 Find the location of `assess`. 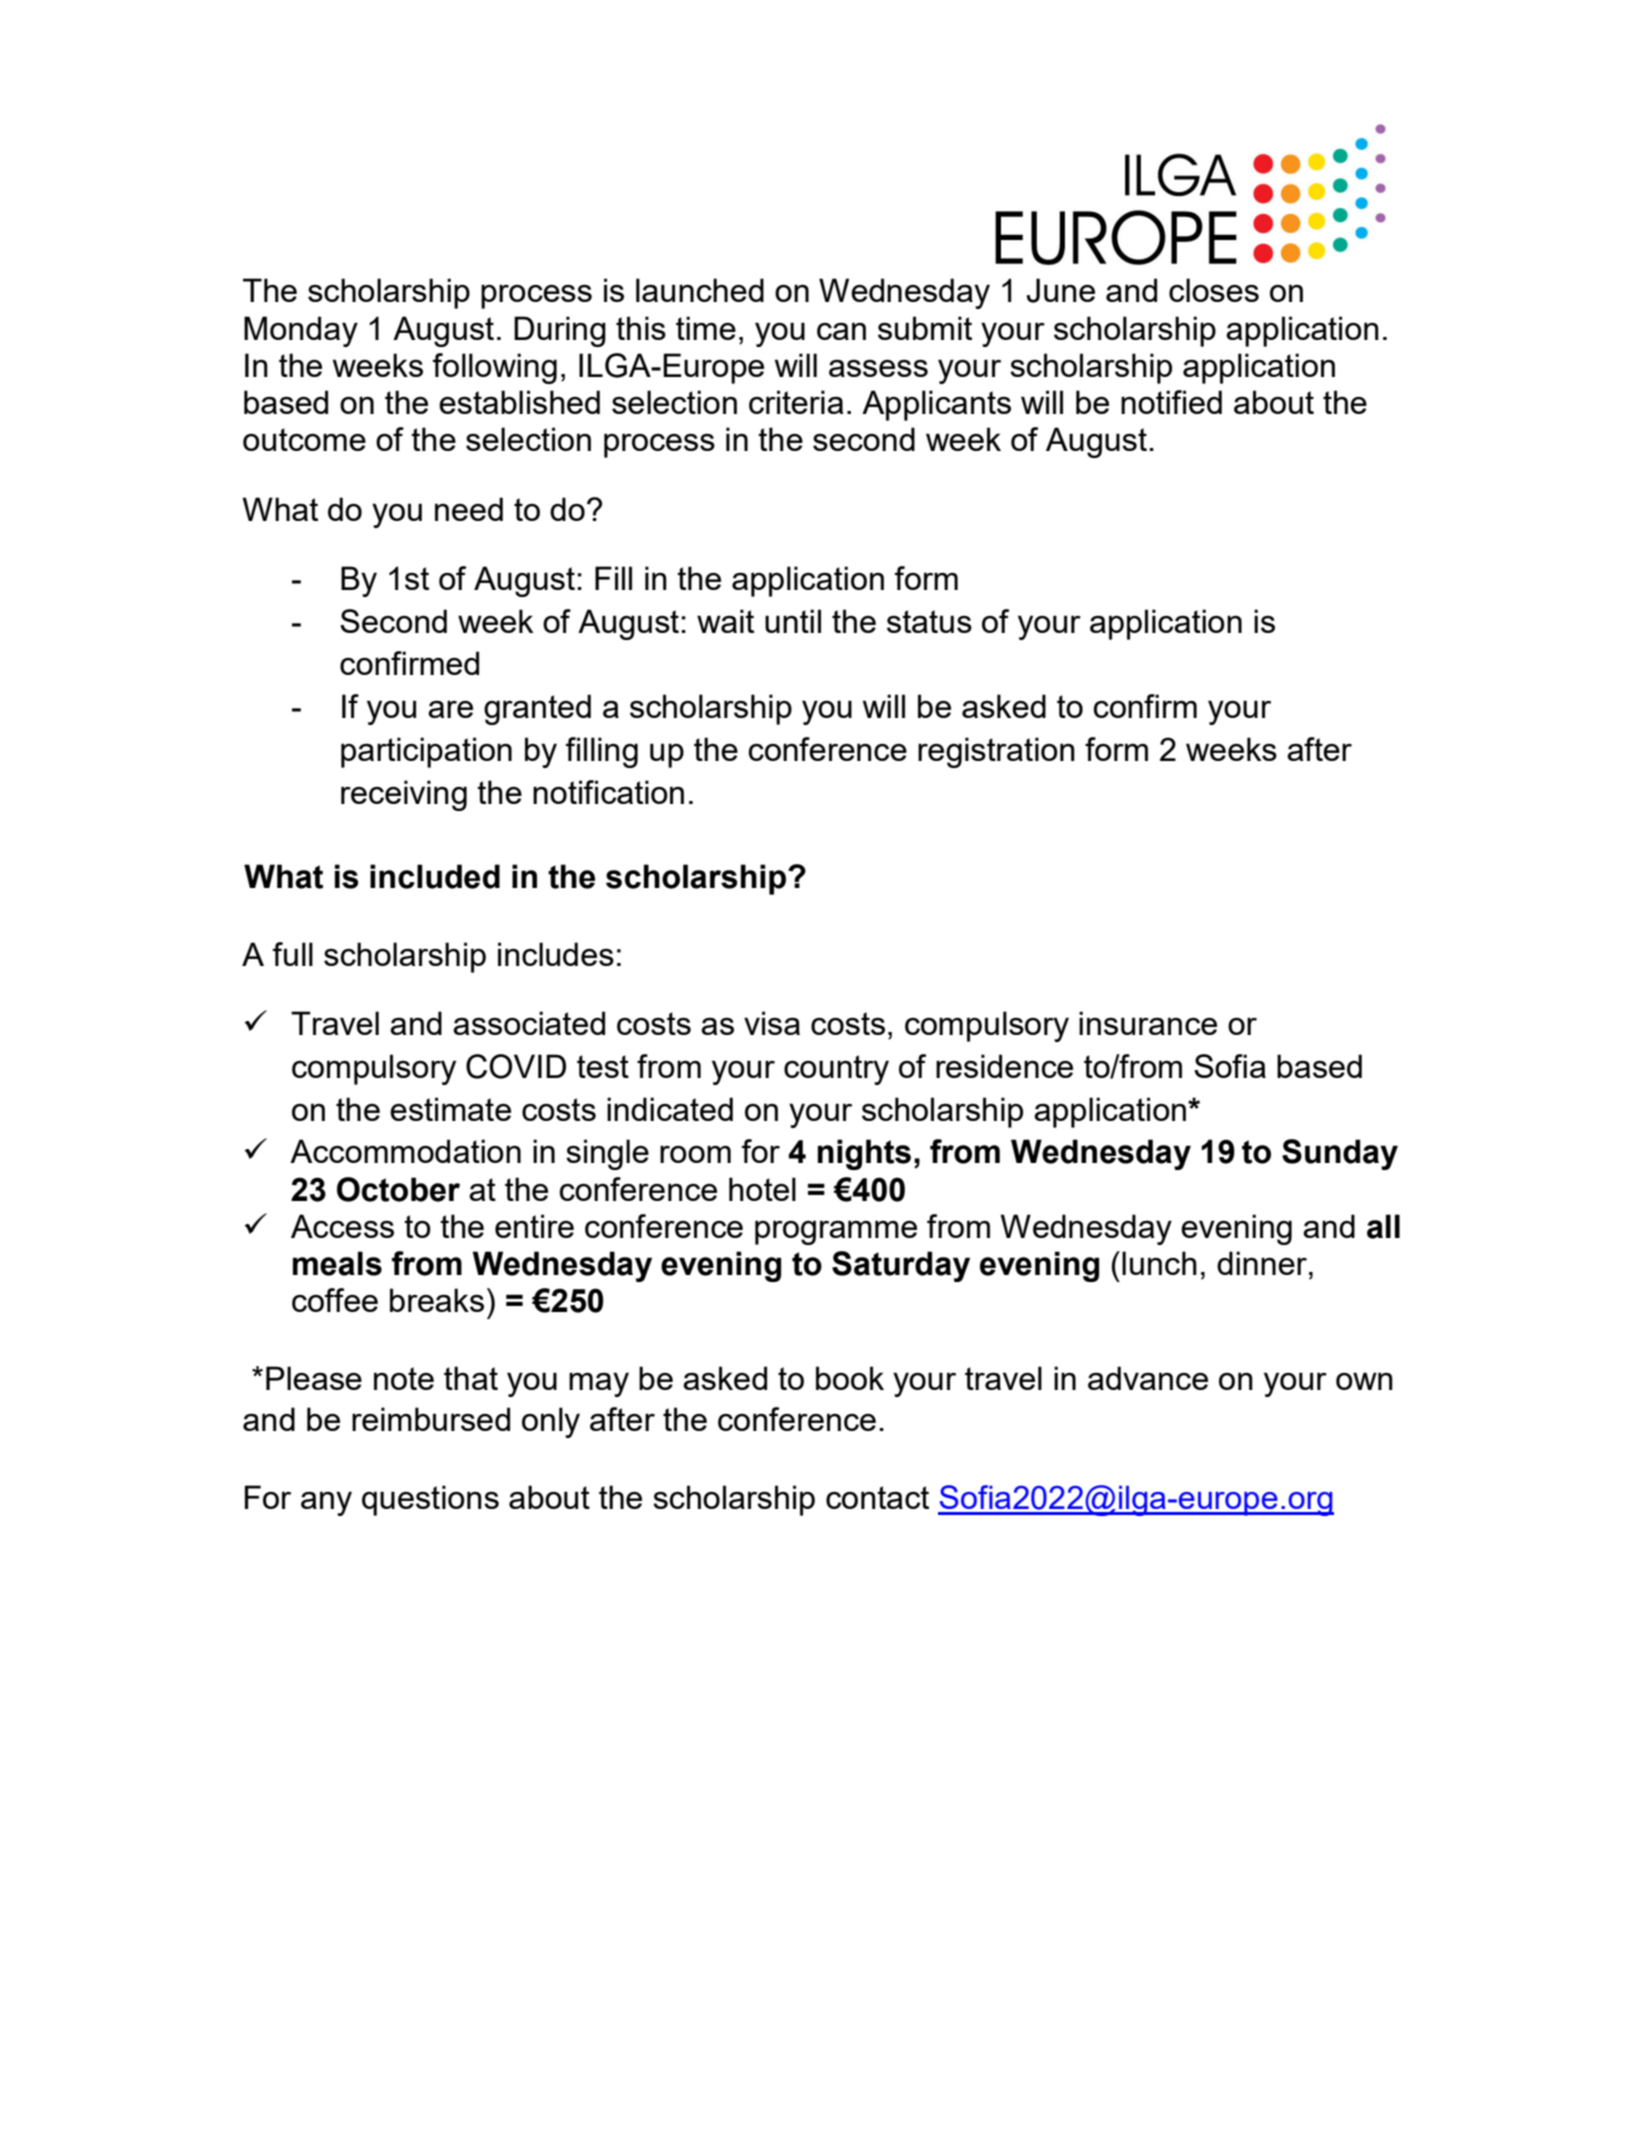

assess is located at coordinates (878, 368).
